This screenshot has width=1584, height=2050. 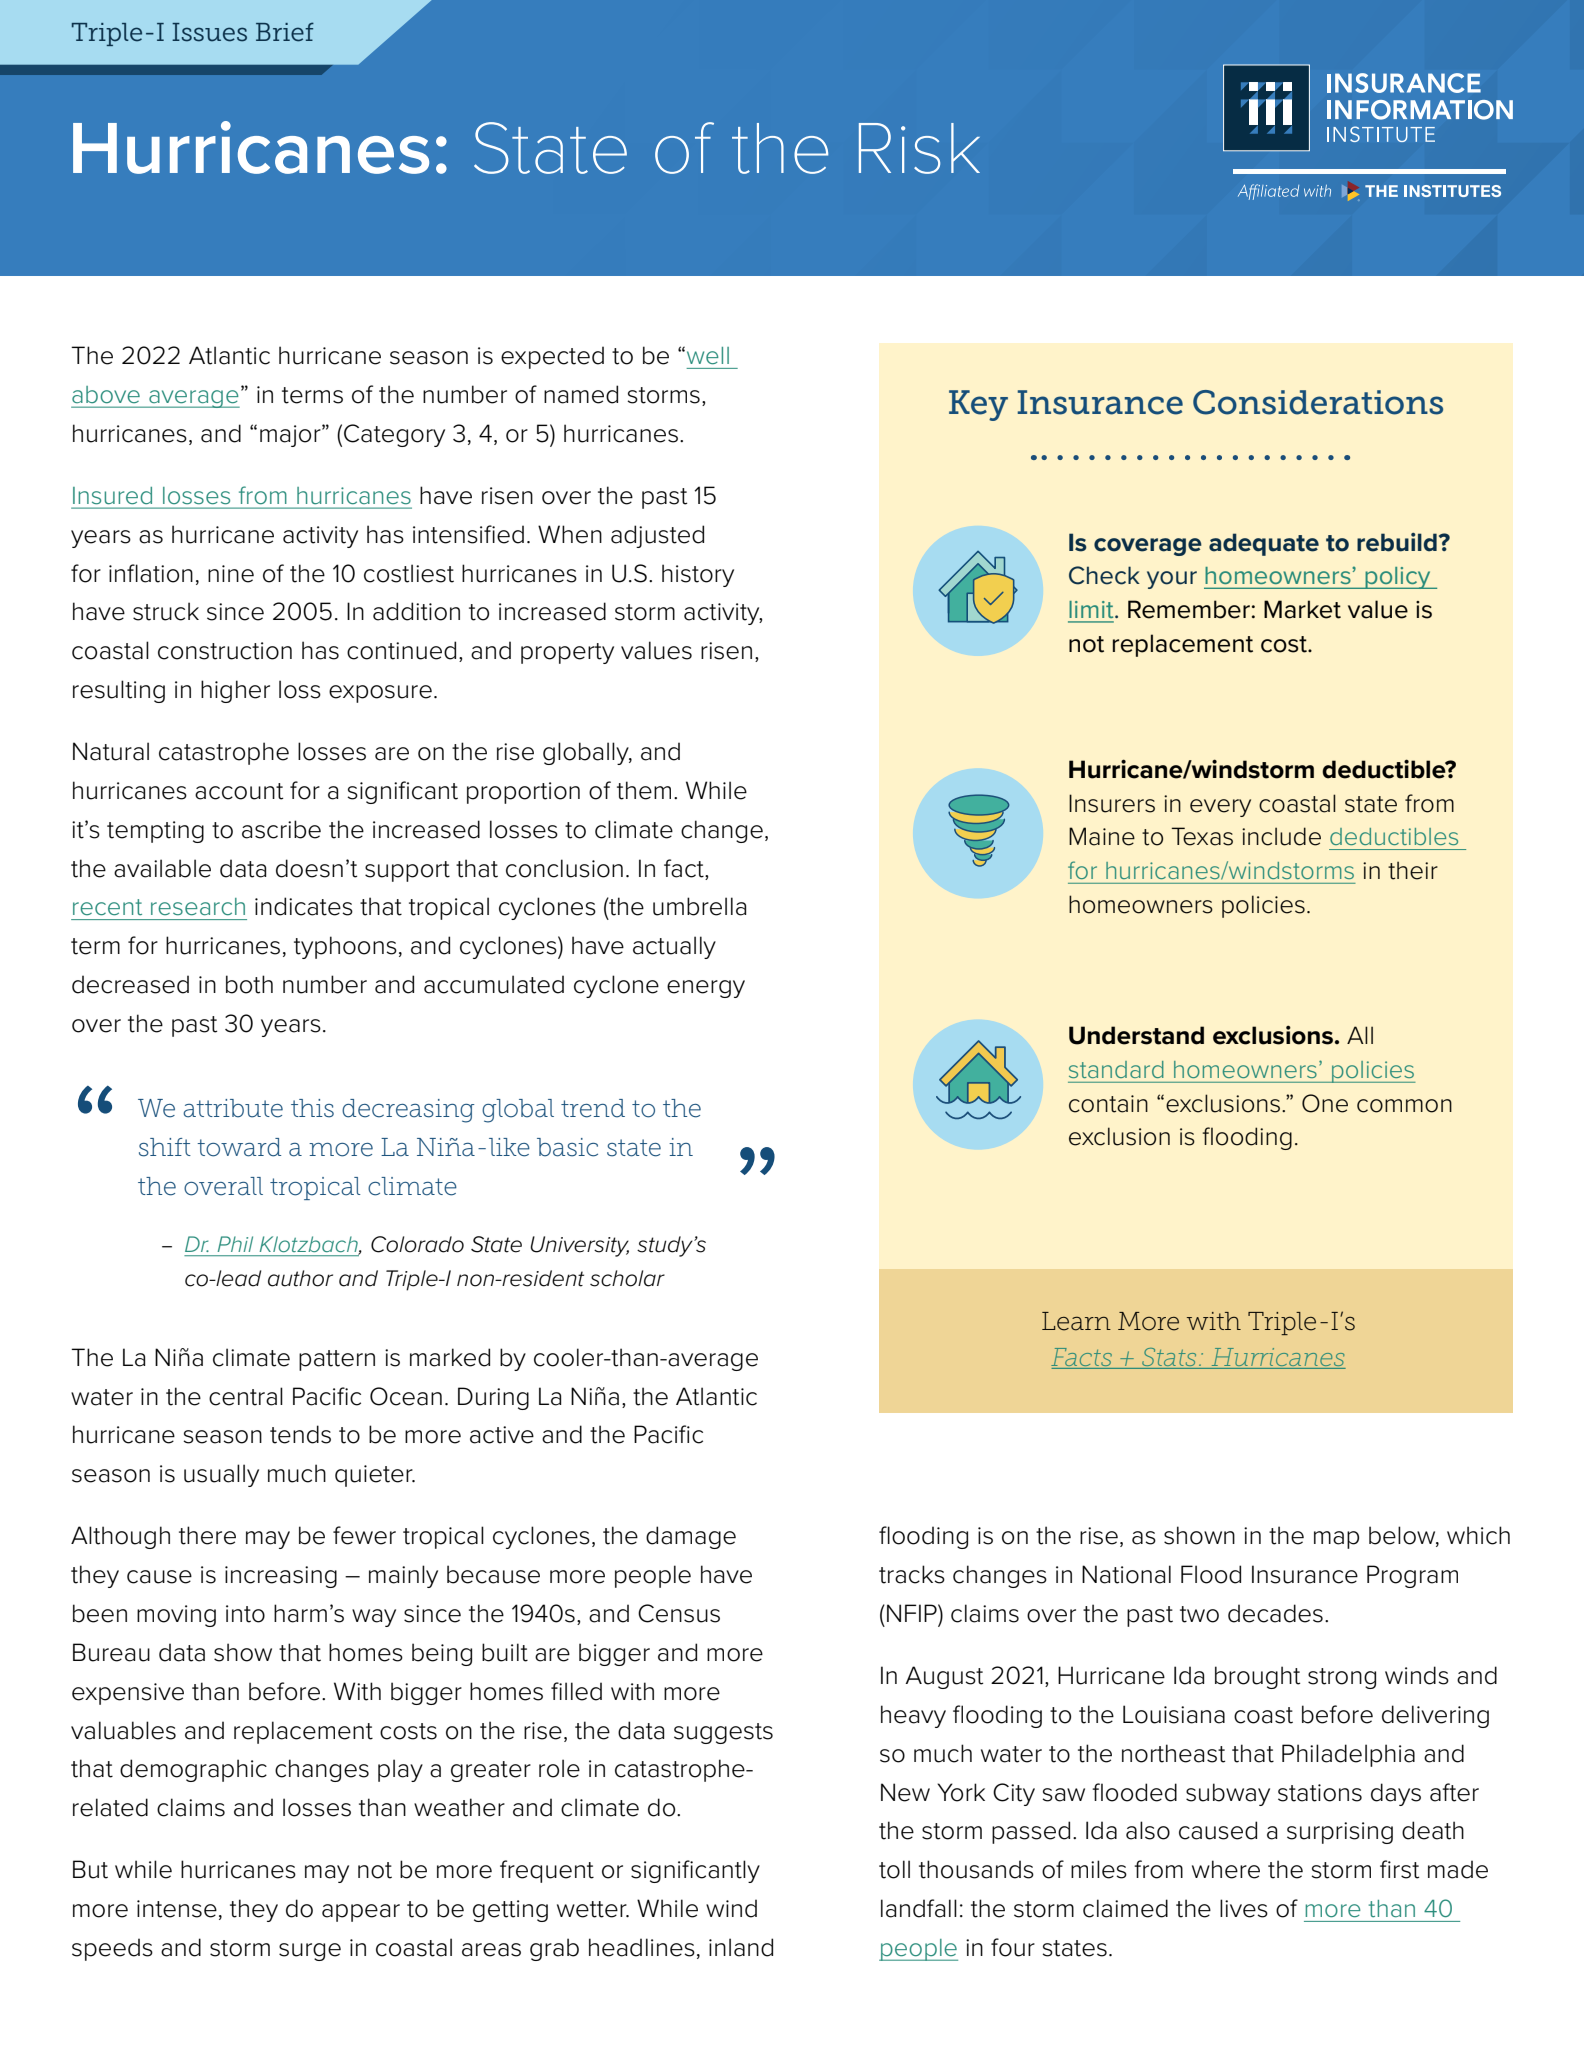 I want to click on both, so click(x=249, y=984).
